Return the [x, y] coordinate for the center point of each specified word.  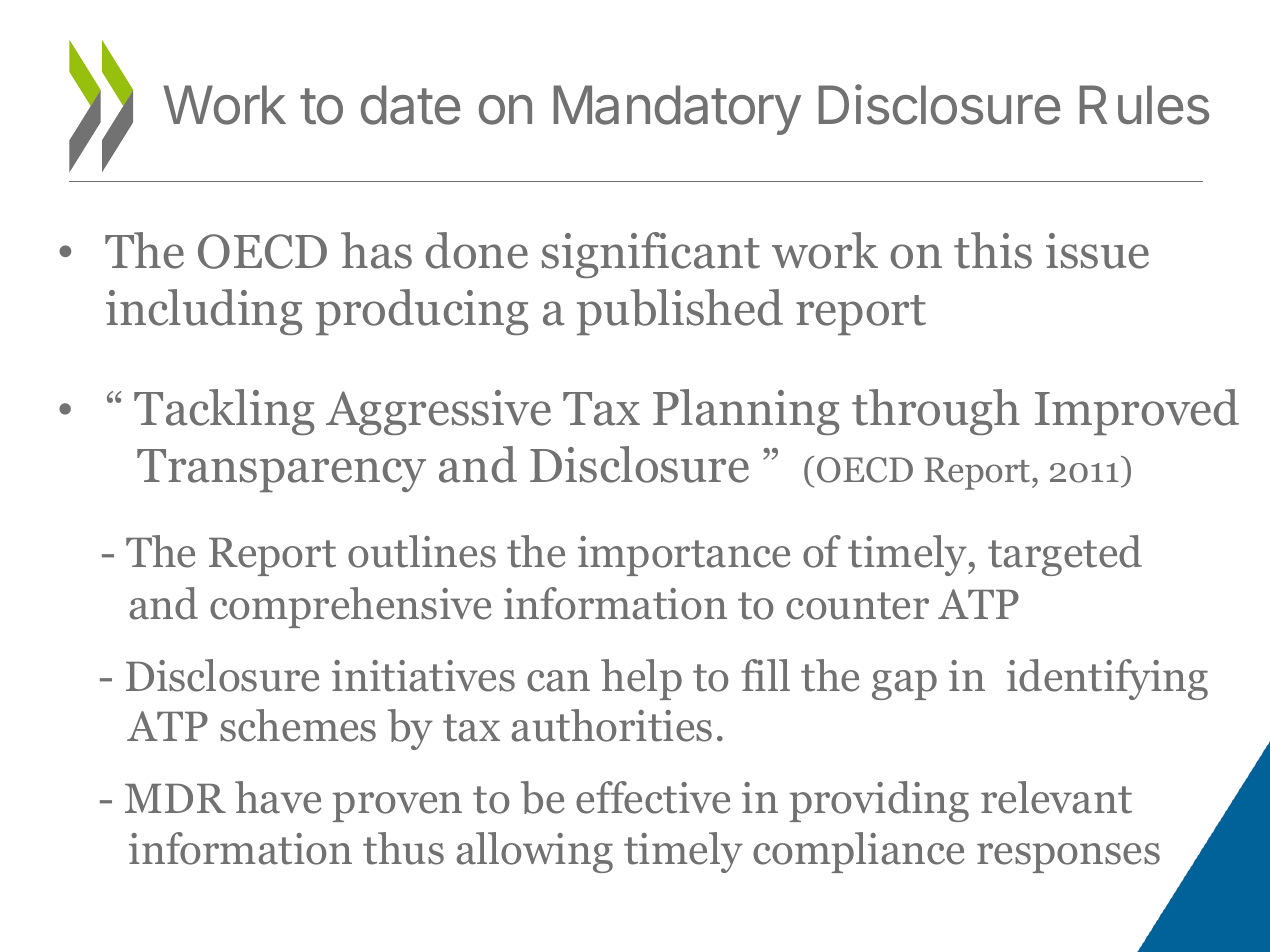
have [278, 797]
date [410, 105]
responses [1068, 858]
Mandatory [677, 110]
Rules [1144, 105]
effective [653, 797]
